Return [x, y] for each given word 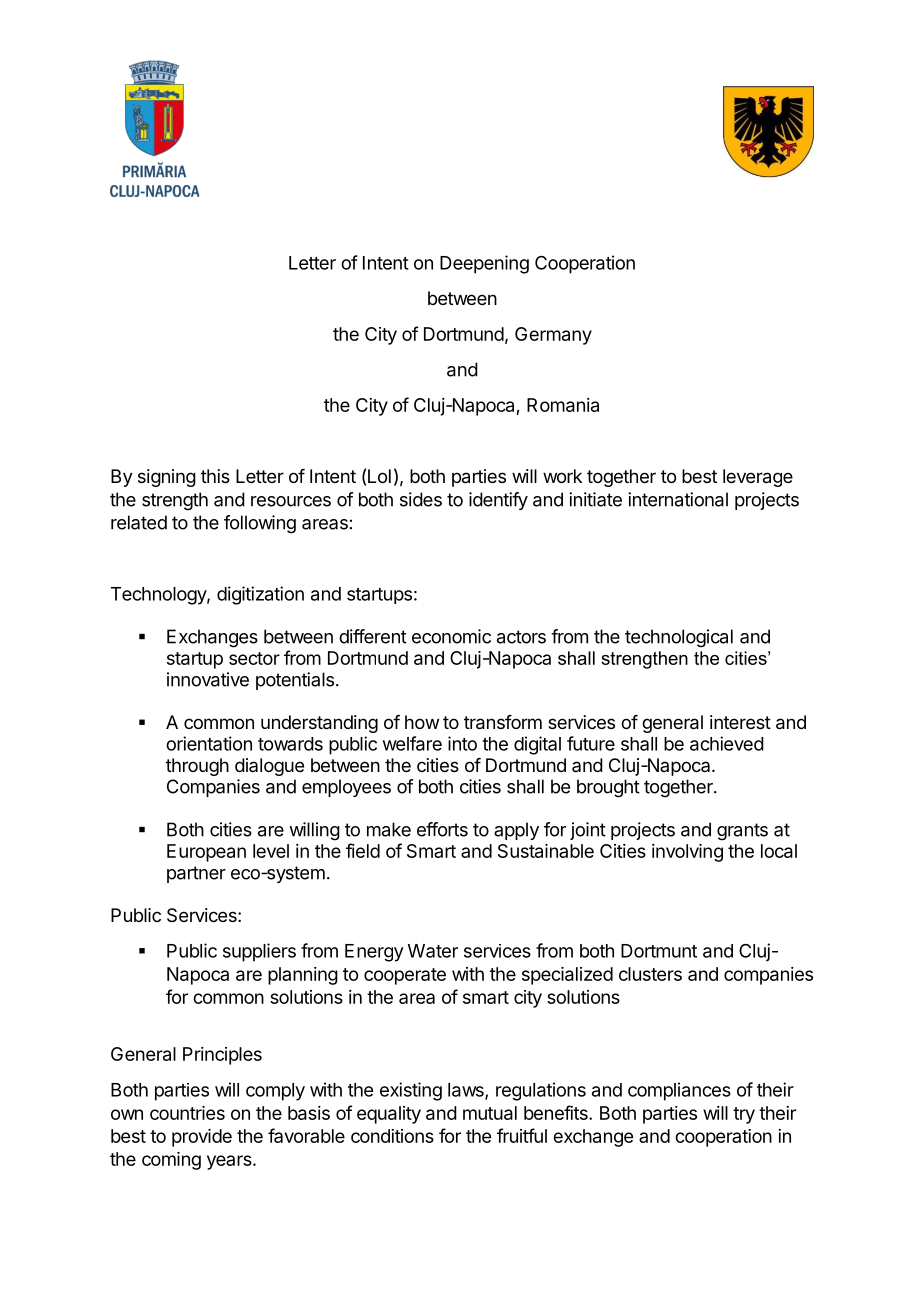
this [215, 476]
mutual [490, 1113]
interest [740, 722]
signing [167, 478]
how [422, 722]
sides [421, 499]
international [678, 499]
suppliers [259, 952]
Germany [553, 336]
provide [202, 1138]
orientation [209, 743]
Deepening [484, 264]
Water [433, 951]
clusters [650, 974]
